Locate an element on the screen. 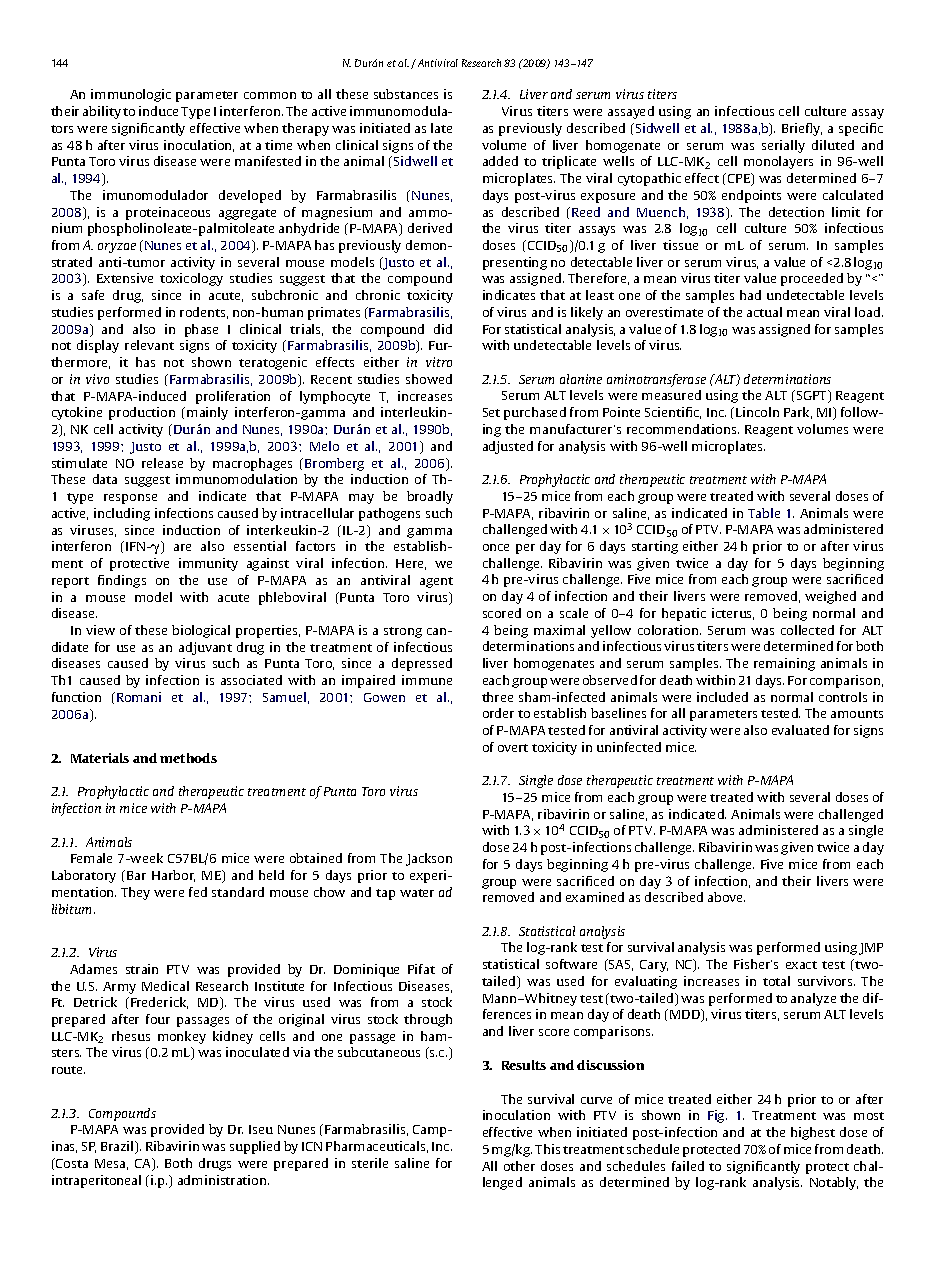 This screenshot has width=952, height=1270. water is located at coordinates (417, 893).
